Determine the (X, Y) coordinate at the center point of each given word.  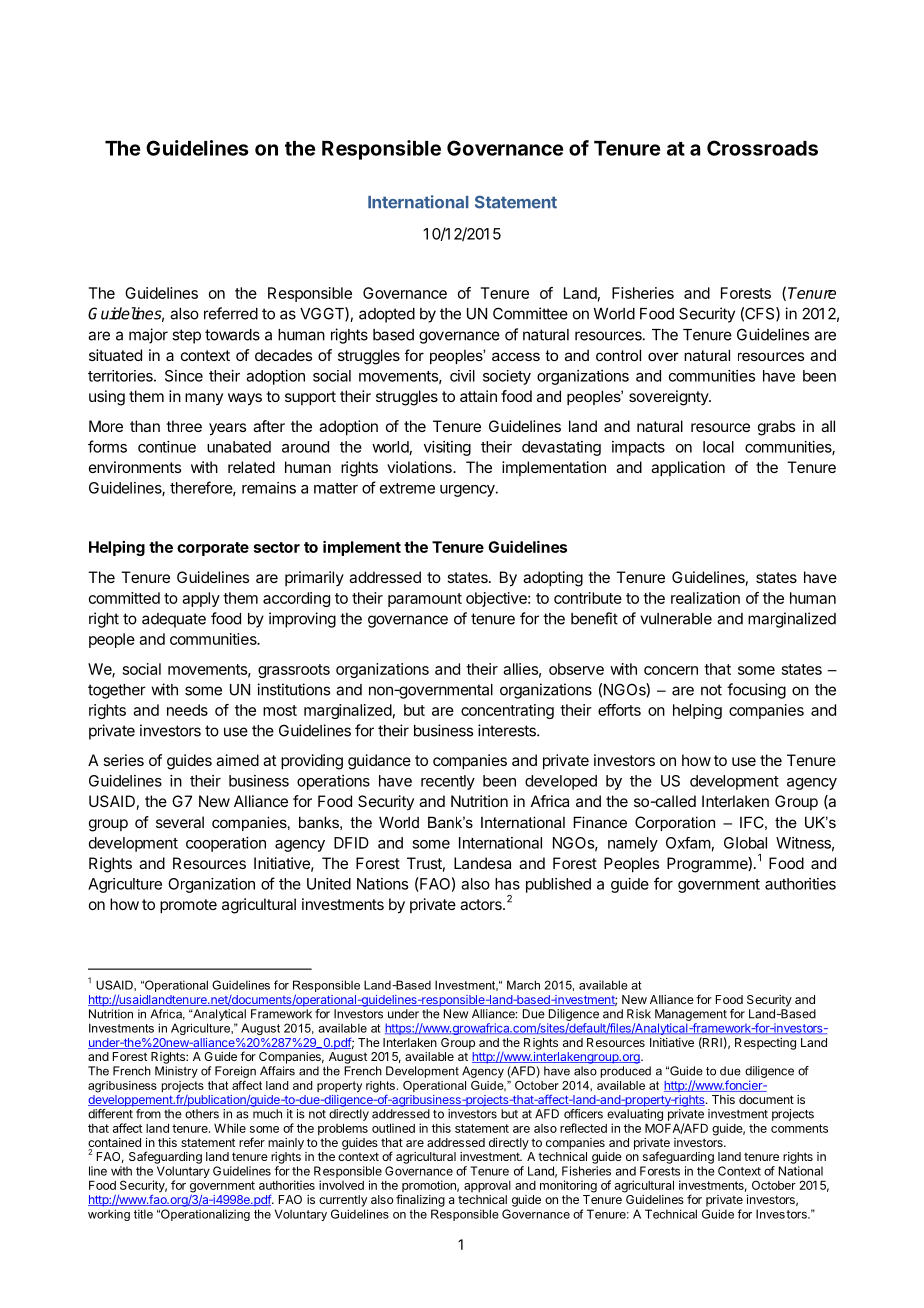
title (143, 1214)
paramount (425, 600)
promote (188, 906)
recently (448, 782)
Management (691, 1015)
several (180, 822)
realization (705, 598)
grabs (776, 428)
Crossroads (762, 148)
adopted (387, 315)
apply (201, 599)
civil (462, 376)
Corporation (675, 823)
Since (184, 376)
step (186, 336)
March (523, 985)
